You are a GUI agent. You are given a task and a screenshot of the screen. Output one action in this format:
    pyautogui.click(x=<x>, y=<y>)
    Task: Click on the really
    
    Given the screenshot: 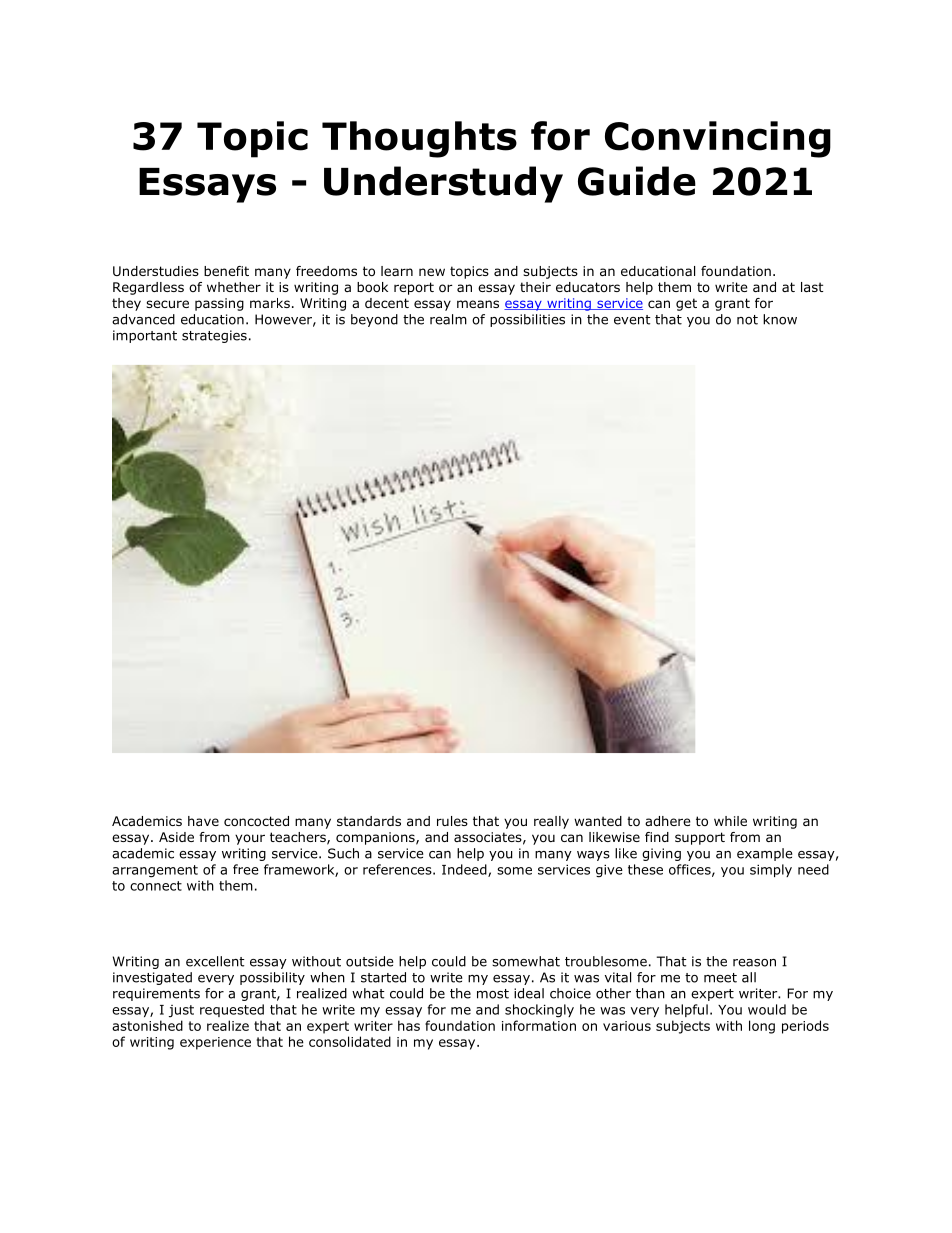 What is the action you would take?
    pyautogui.click(x=551, y=822)
